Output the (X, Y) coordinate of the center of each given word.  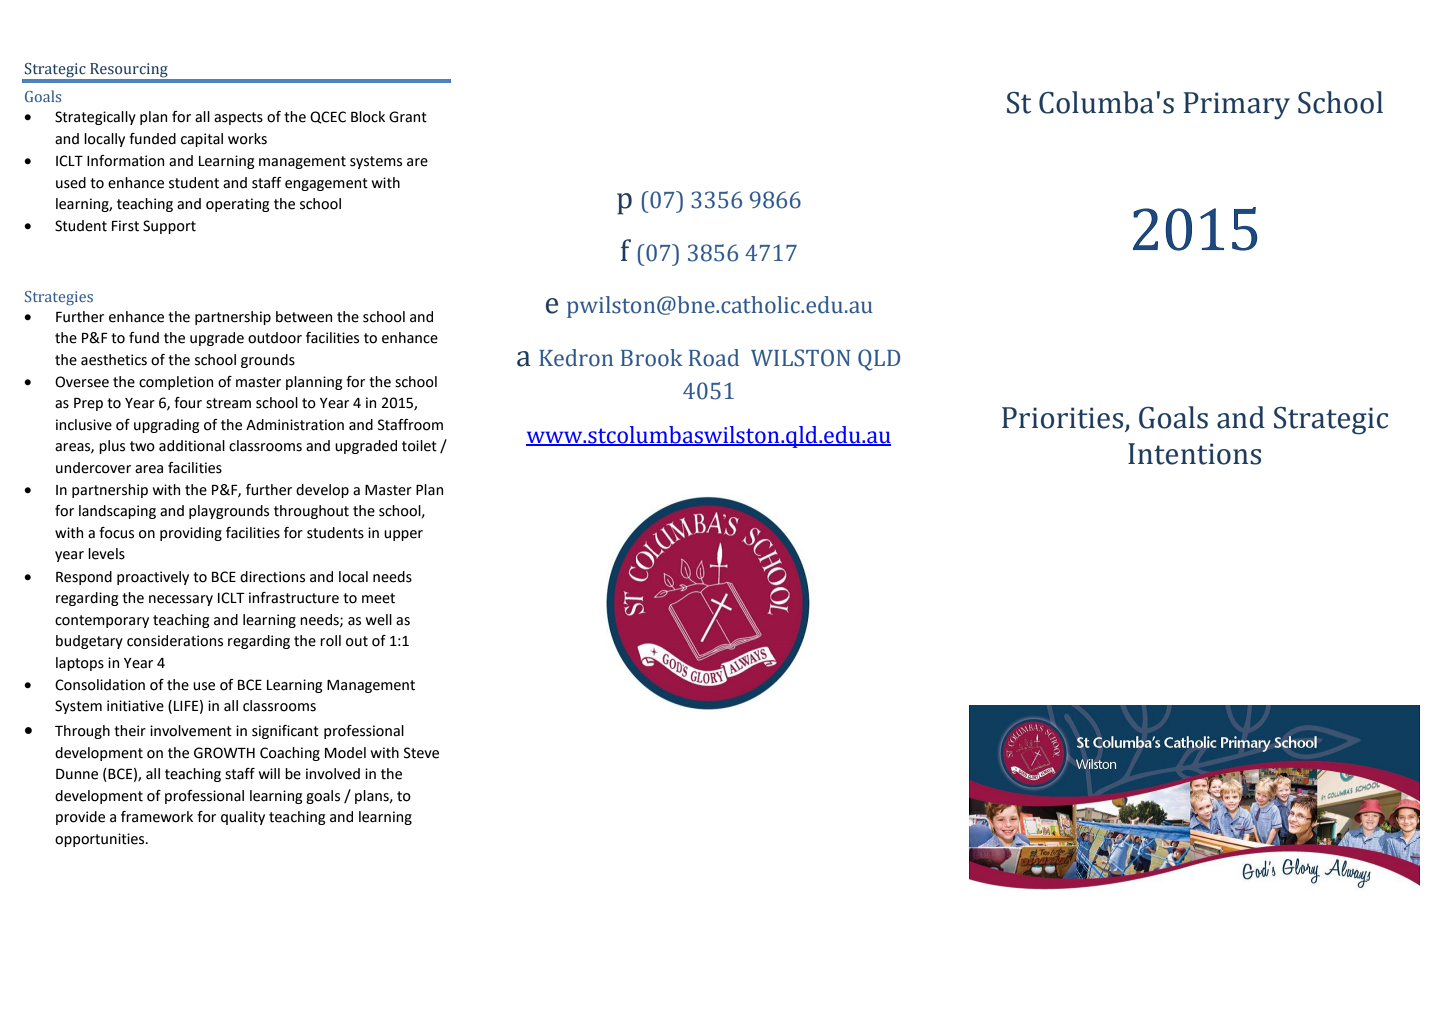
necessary (181, 600)
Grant (408, 117)
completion (176, 383)
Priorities (1062, 418)
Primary (1237, 106)
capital (202, 140)
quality (243, 818)
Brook (652, 358)
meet (378, 598)
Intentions (1194, 454)
